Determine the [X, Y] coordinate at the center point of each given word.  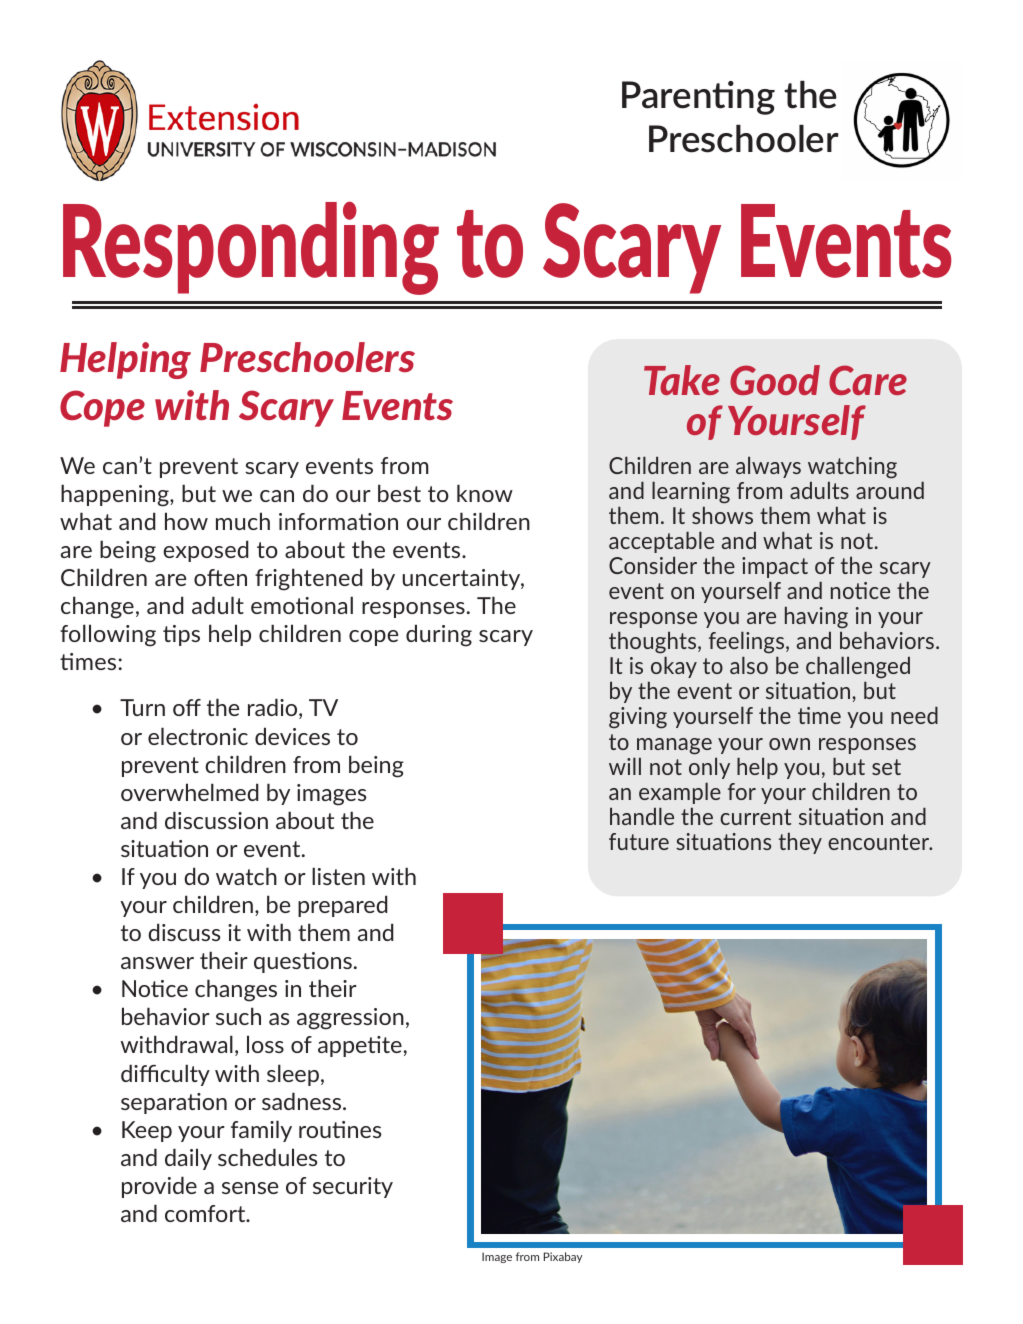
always [768, 467]
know [485, 493]
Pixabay [563, 1257]
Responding [251, 248]
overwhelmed [190, 792]
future [639, 841]
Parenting [698, 98]
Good [775, 380]
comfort [206, 1213]
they [800, 843]
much [243, 521]
